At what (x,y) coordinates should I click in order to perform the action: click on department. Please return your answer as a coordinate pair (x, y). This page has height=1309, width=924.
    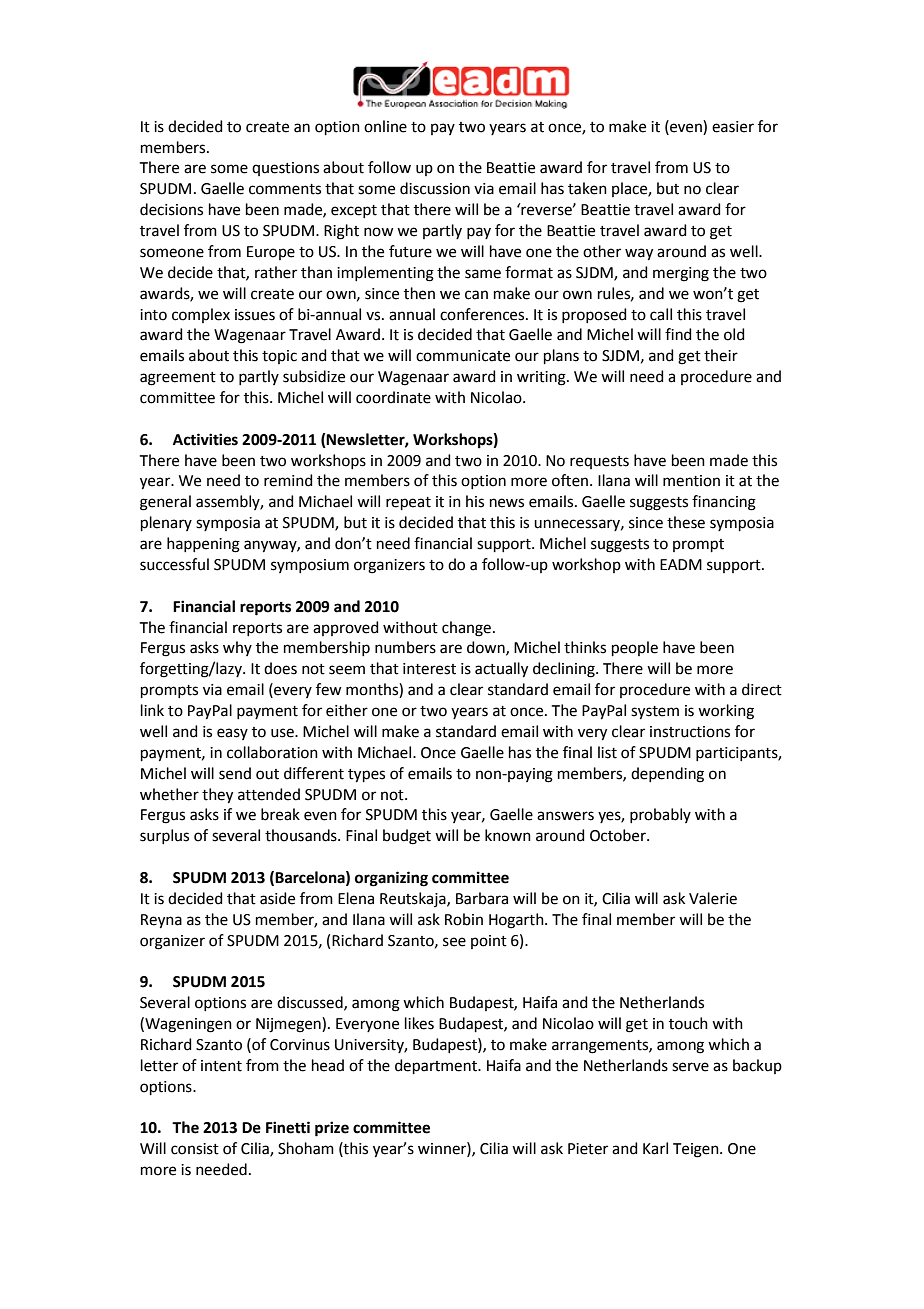
    Looking at the image, I should click on (437, 1066).
